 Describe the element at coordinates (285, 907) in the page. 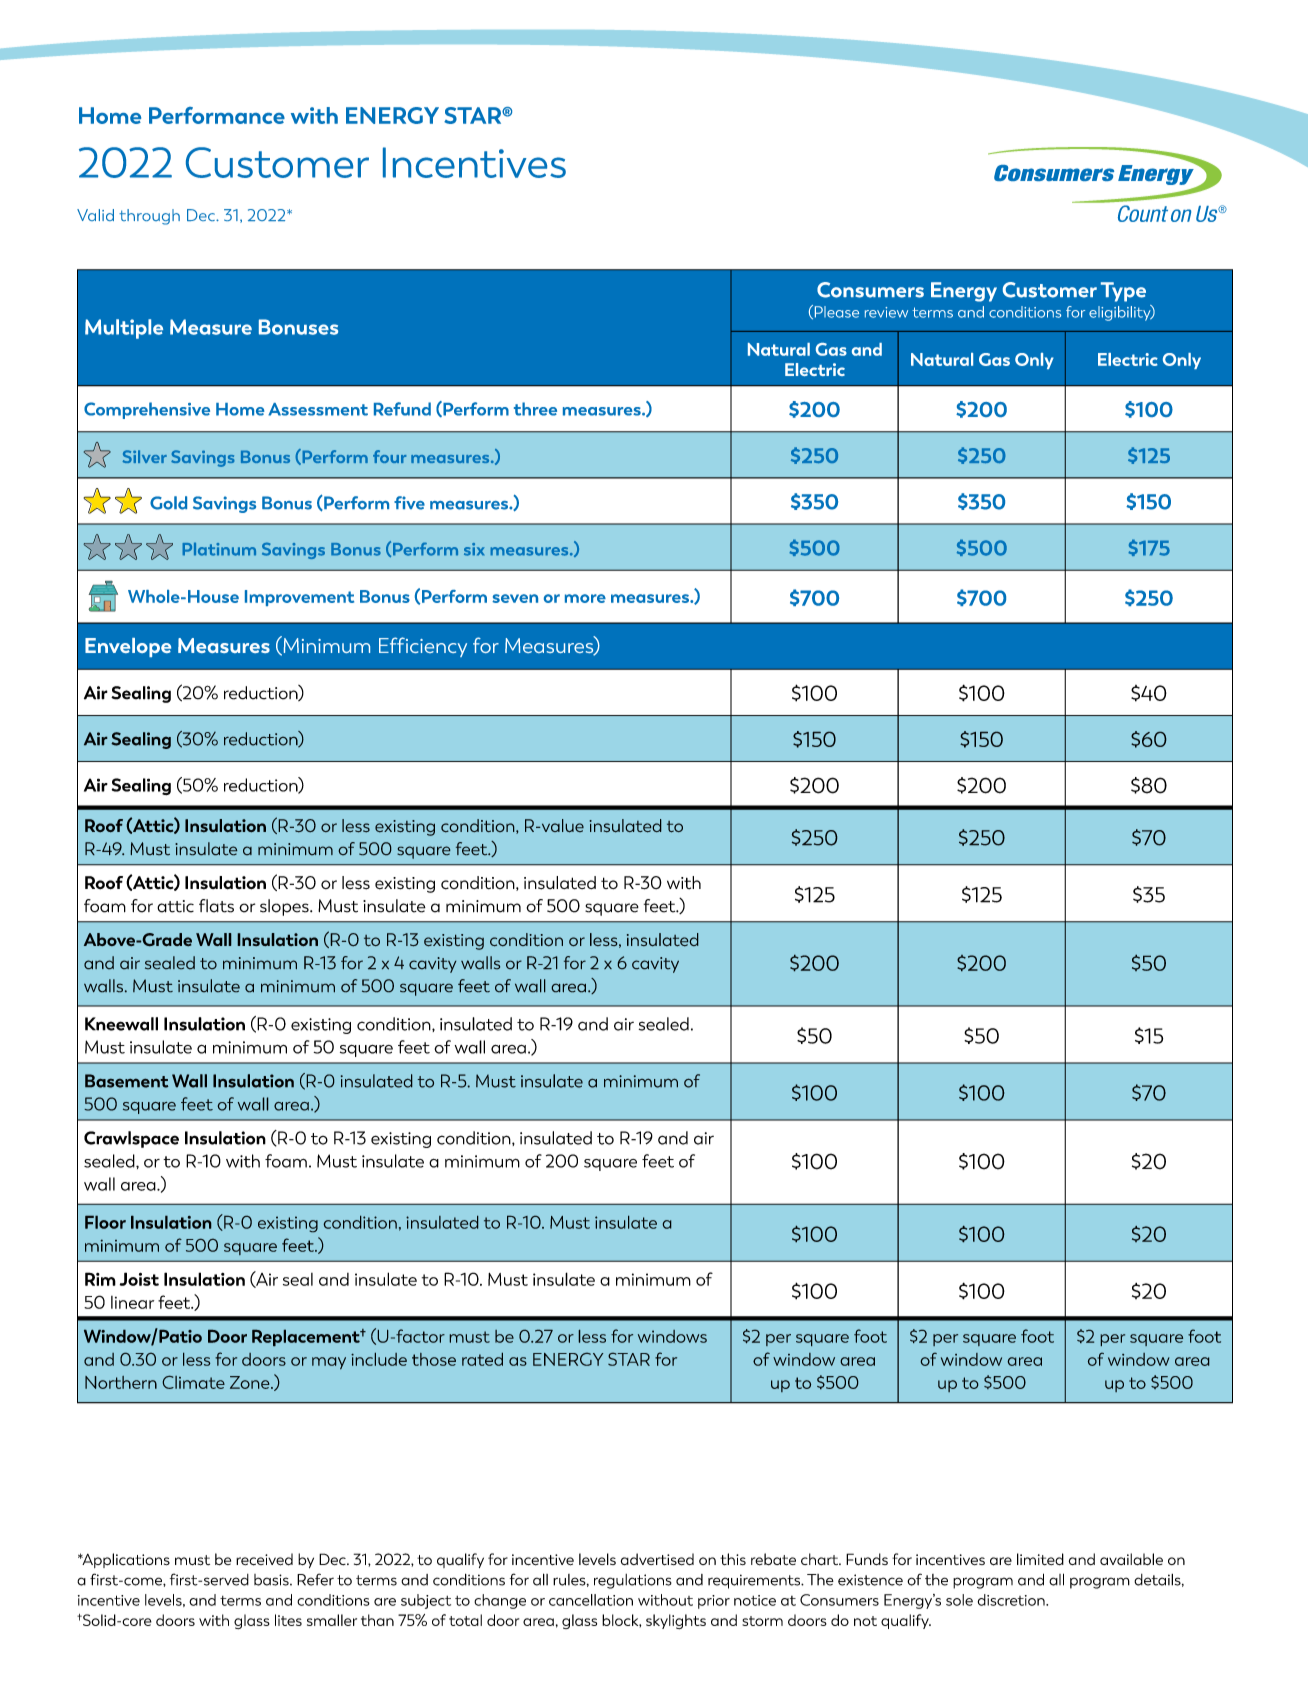

I see `slopes` at that location.
